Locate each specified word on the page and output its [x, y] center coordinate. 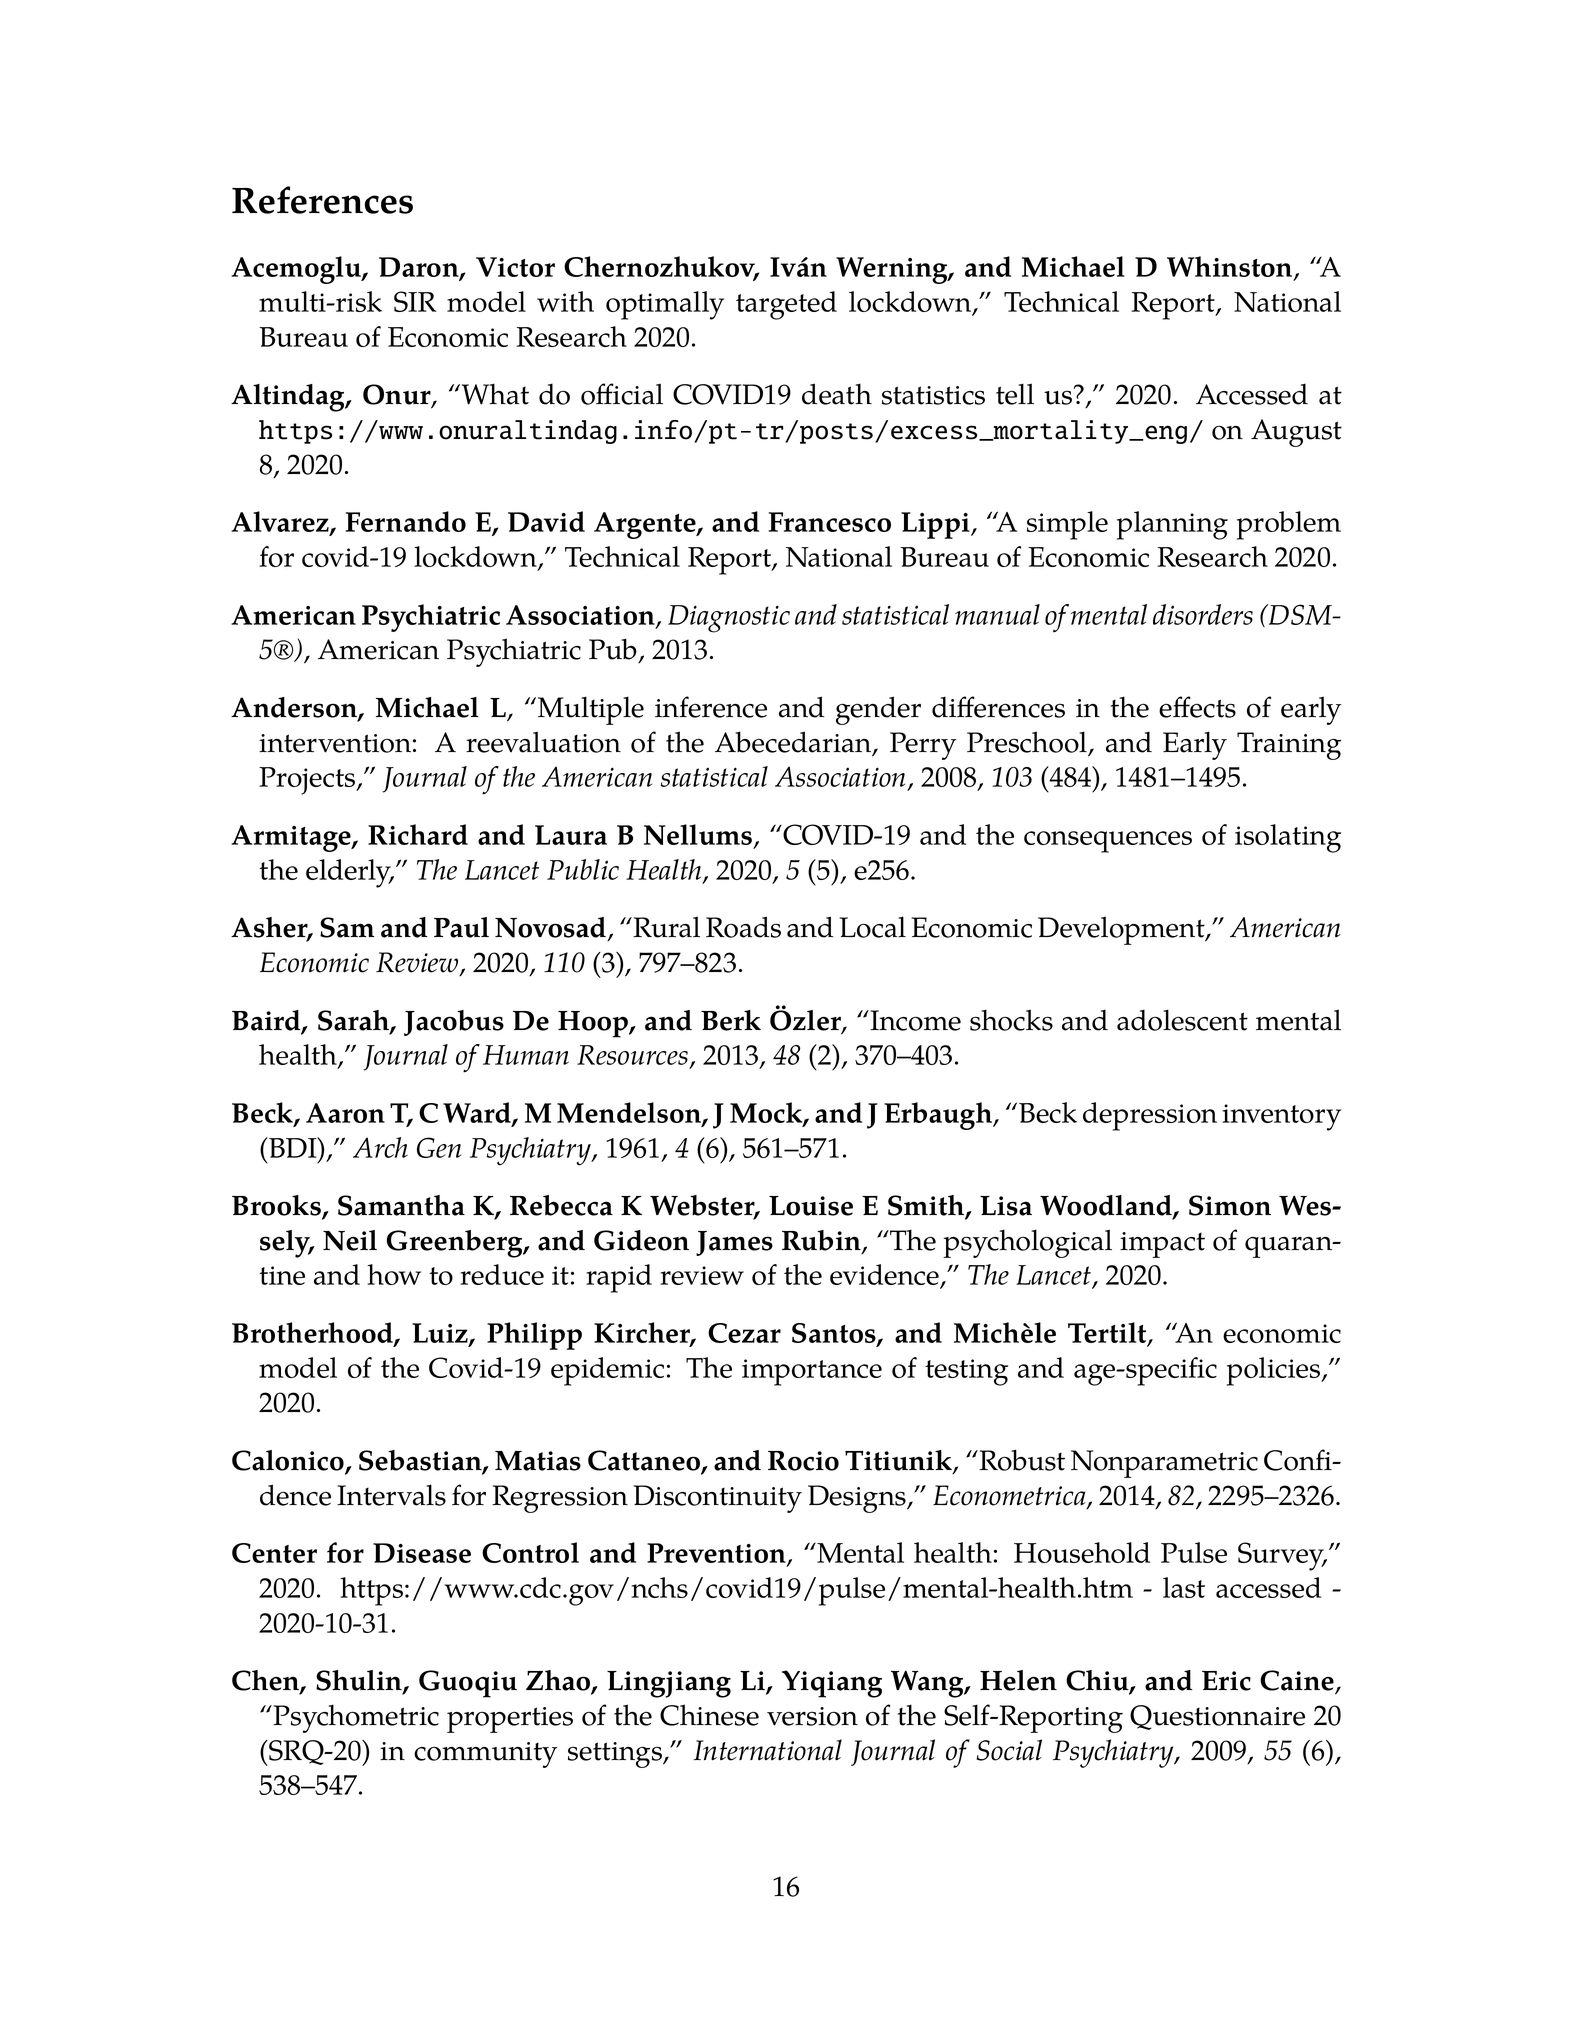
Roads [743, 927]
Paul [461, 927]
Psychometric [356, 1718]
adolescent [1182, 1020]
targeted [786, 305]
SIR [415, 301]
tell [1015, 394]
